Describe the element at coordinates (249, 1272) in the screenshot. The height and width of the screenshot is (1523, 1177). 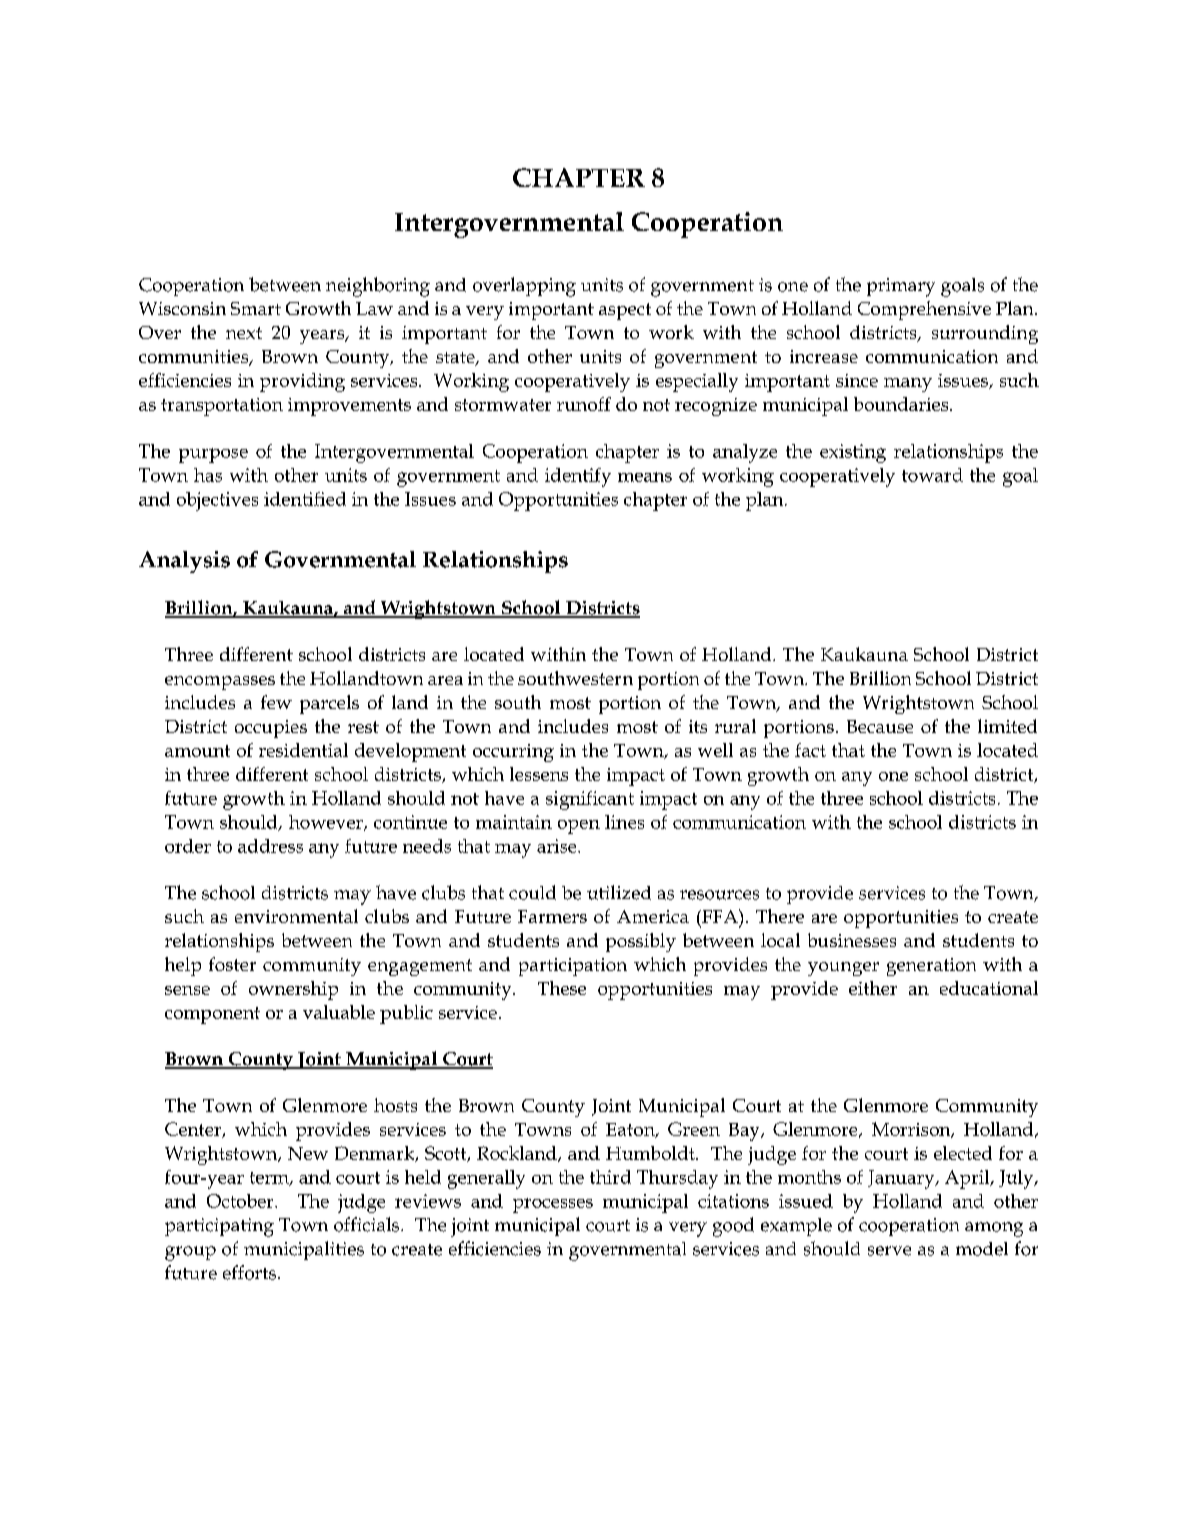
I see `efforts` at that location.
